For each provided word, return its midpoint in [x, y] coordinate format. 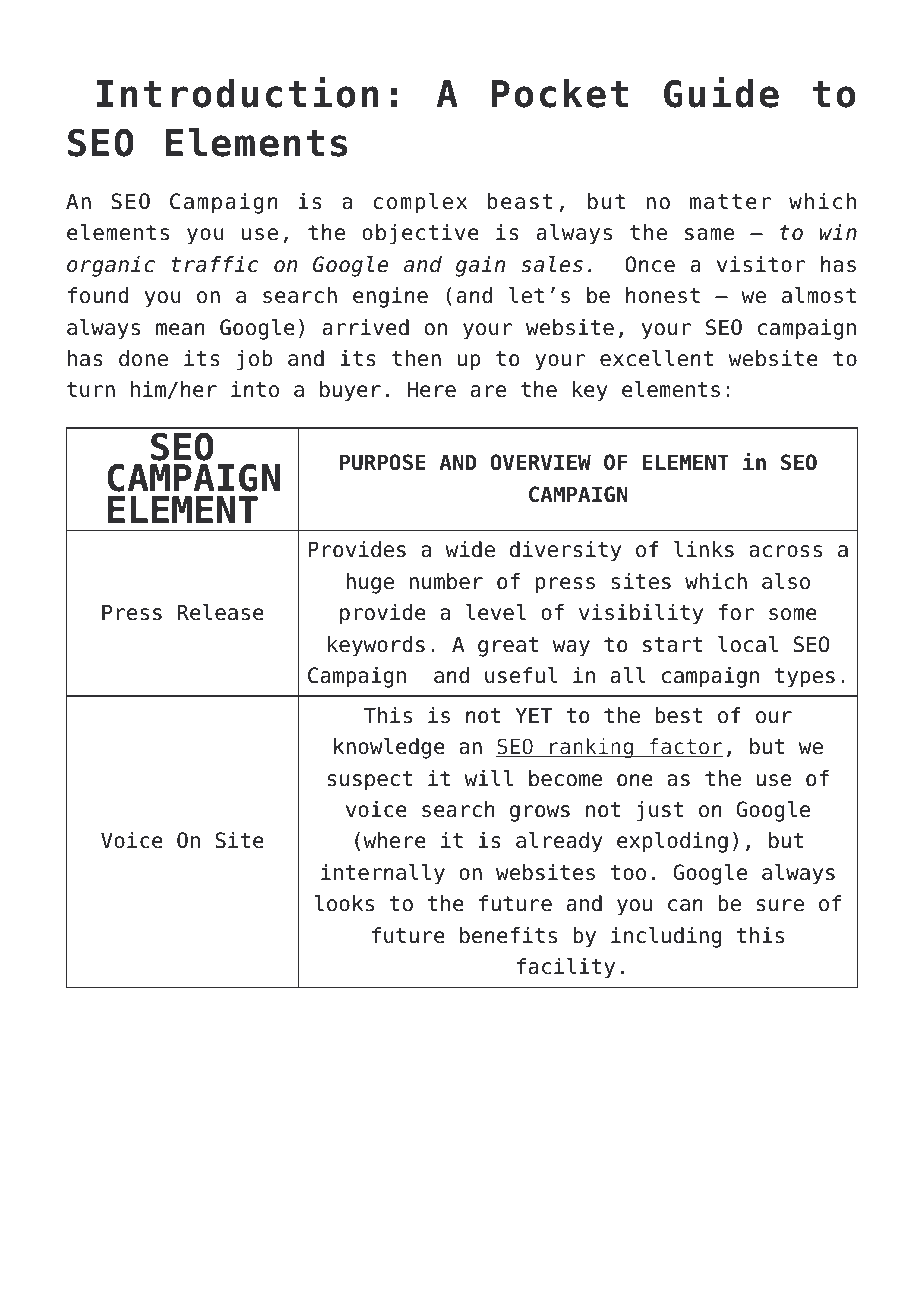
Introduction [237, 92]
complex [420, 203]
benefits [508, 935]
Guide [721, 92]
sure [780, 905]
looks [344, 903]
